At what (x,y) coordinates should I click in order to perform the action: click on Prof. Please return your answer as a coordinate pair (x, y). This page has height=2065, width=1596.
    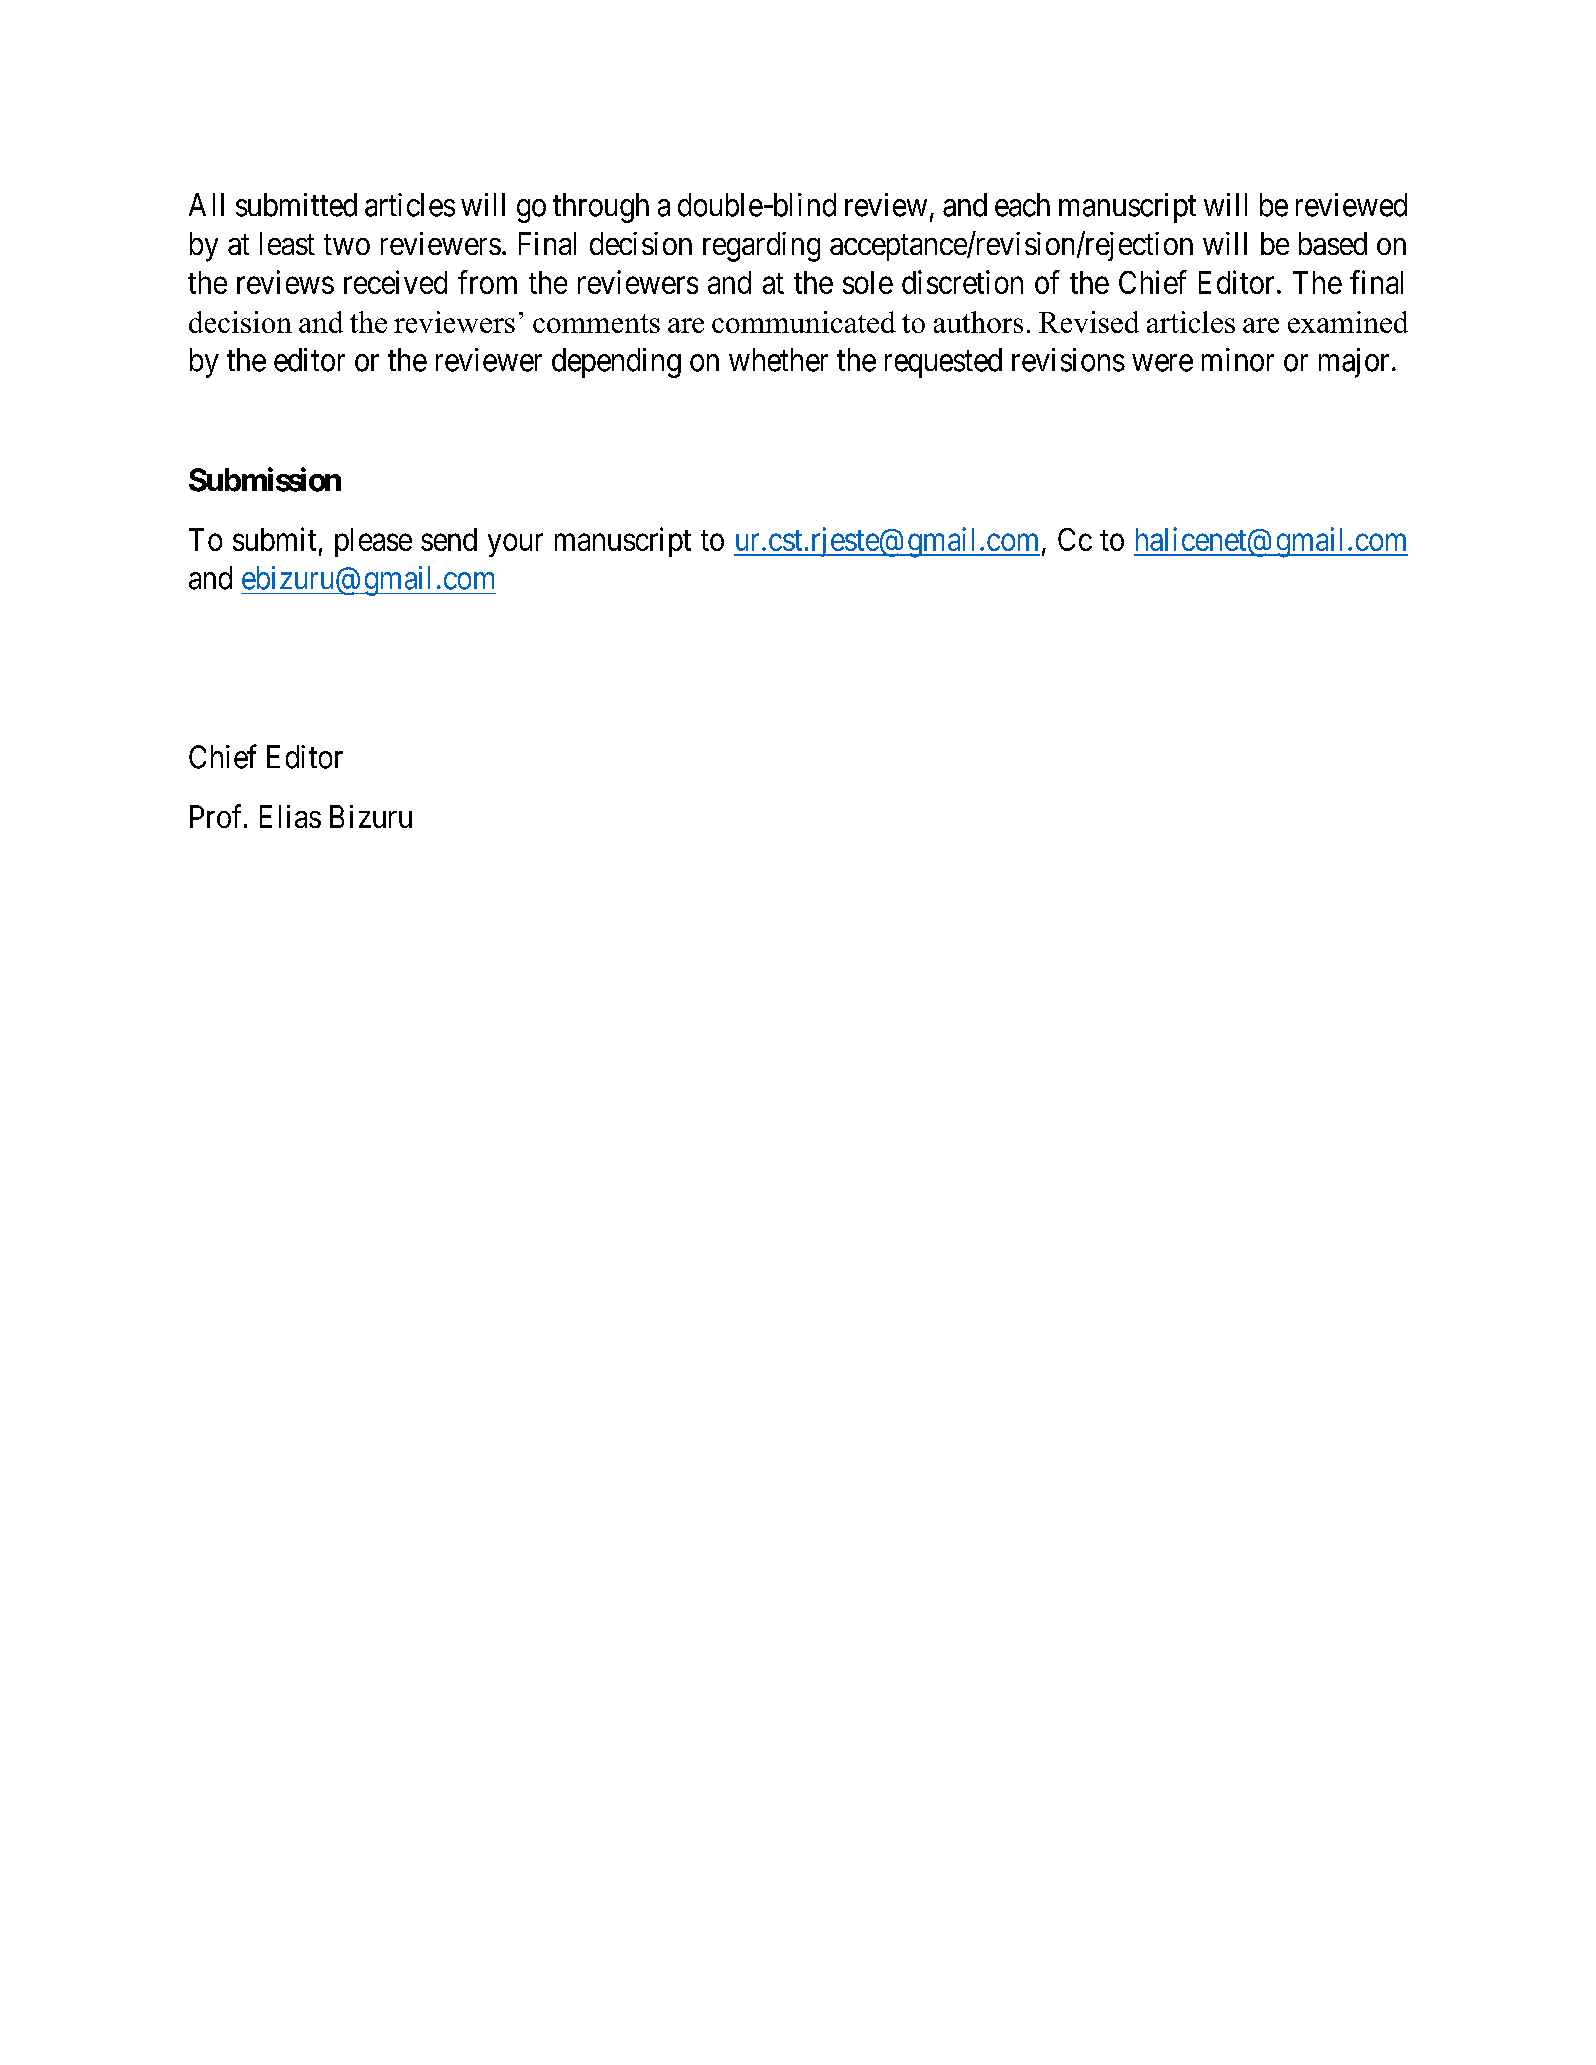
    Looking at the image, I should click on (218, 816).
